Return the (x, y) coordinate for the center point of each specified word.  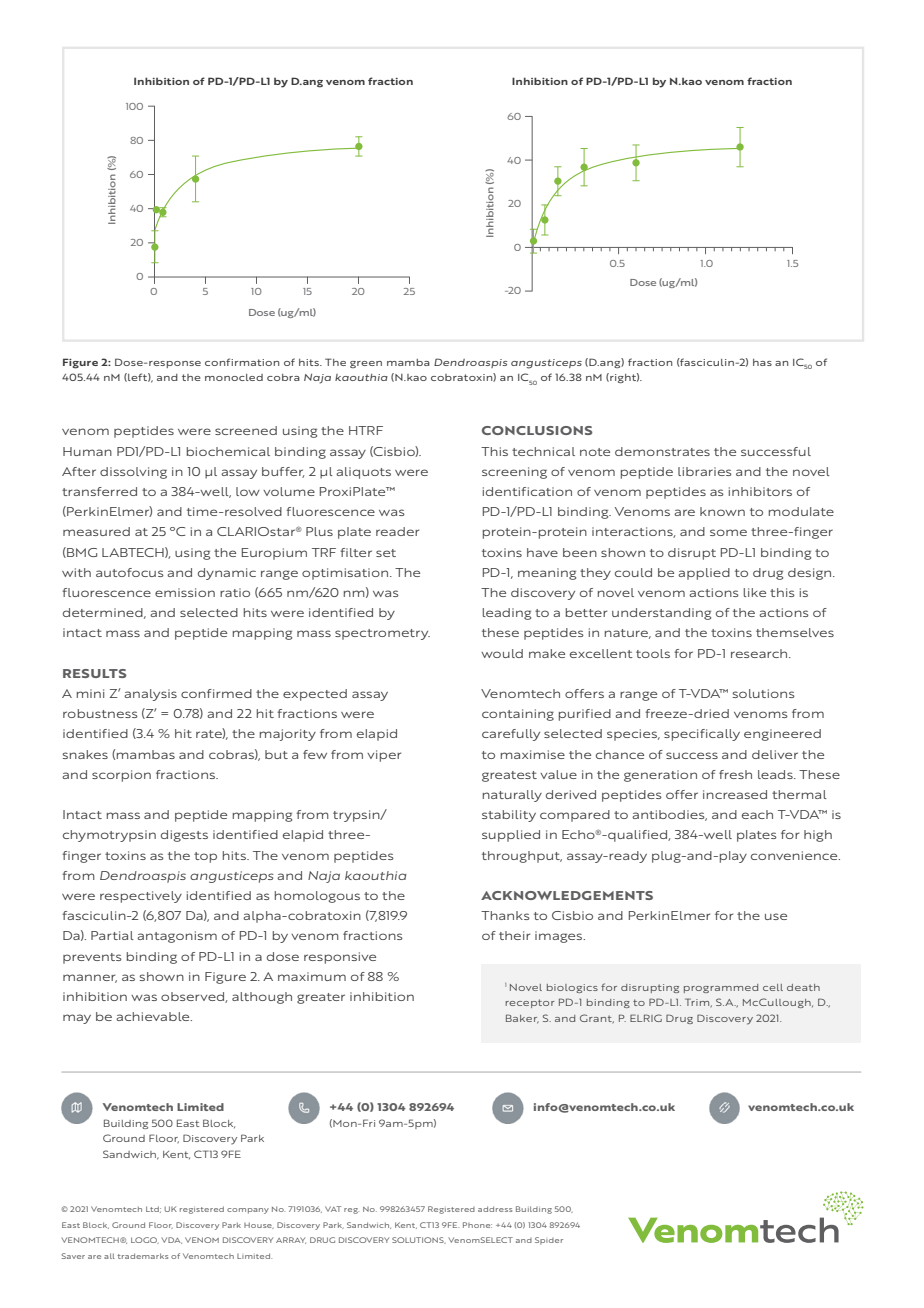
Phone (477, 1225)
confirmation (242, 362)
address (495, 1209)
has (762, 362)
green (366, 364)
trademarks (142, 1256)
